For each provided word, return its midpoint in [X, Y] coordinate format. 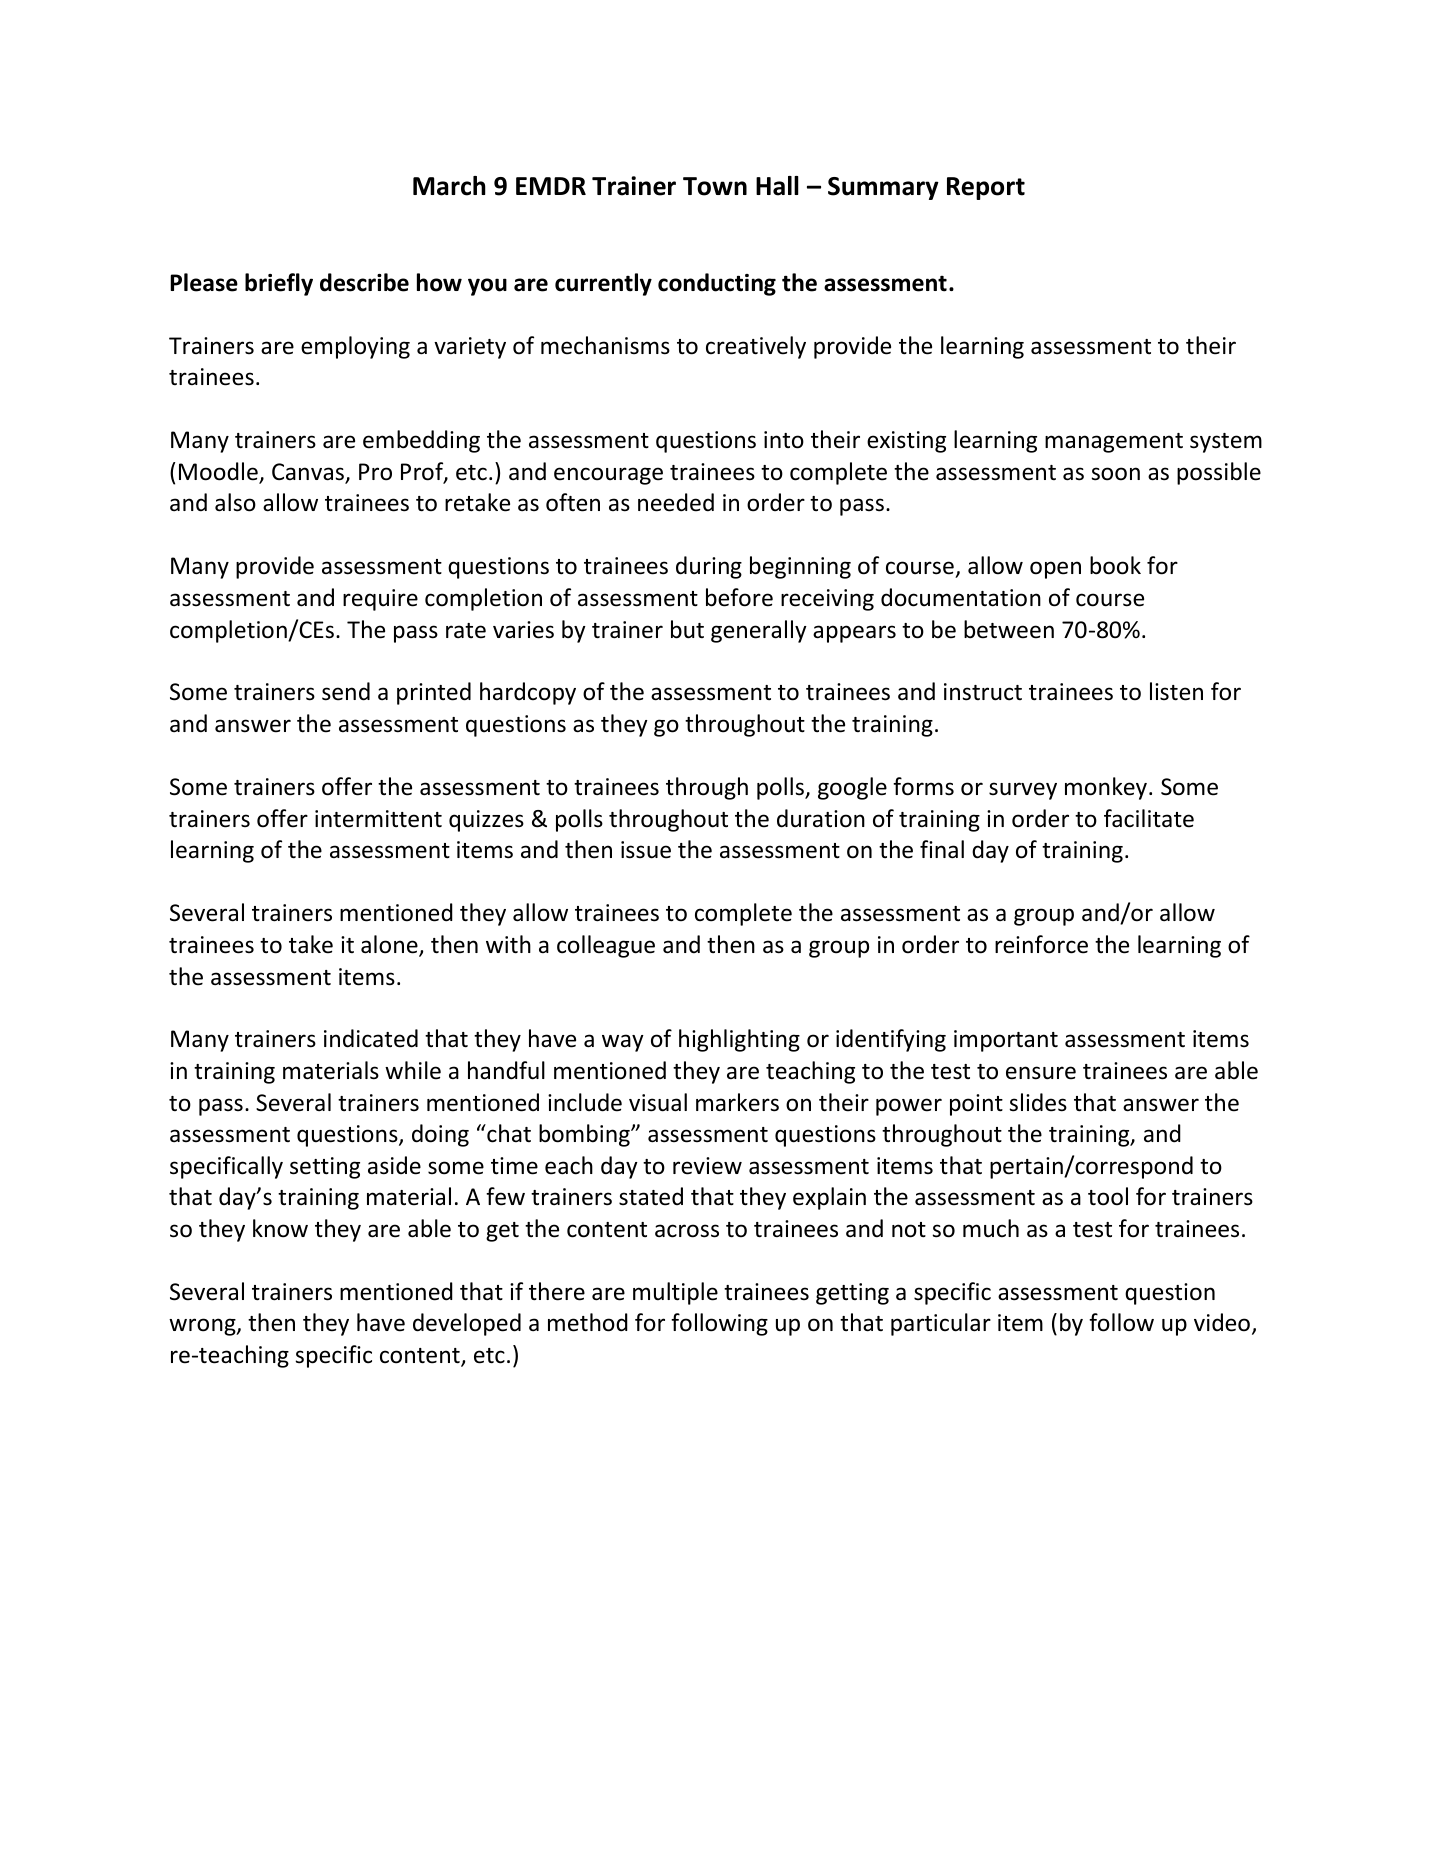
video [1222, 1322]
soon [1115, 474]
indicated [371, 1038]
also [235, 502]
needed [676, 502]
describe [364, 282]
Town [715, 186]
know [280, 1228]
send [346, 691]
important [1006, 1041]
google [852, 788]
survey [1023, 791]
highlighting [739, 1040]
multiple [675, 1293]
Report [986, 188]
